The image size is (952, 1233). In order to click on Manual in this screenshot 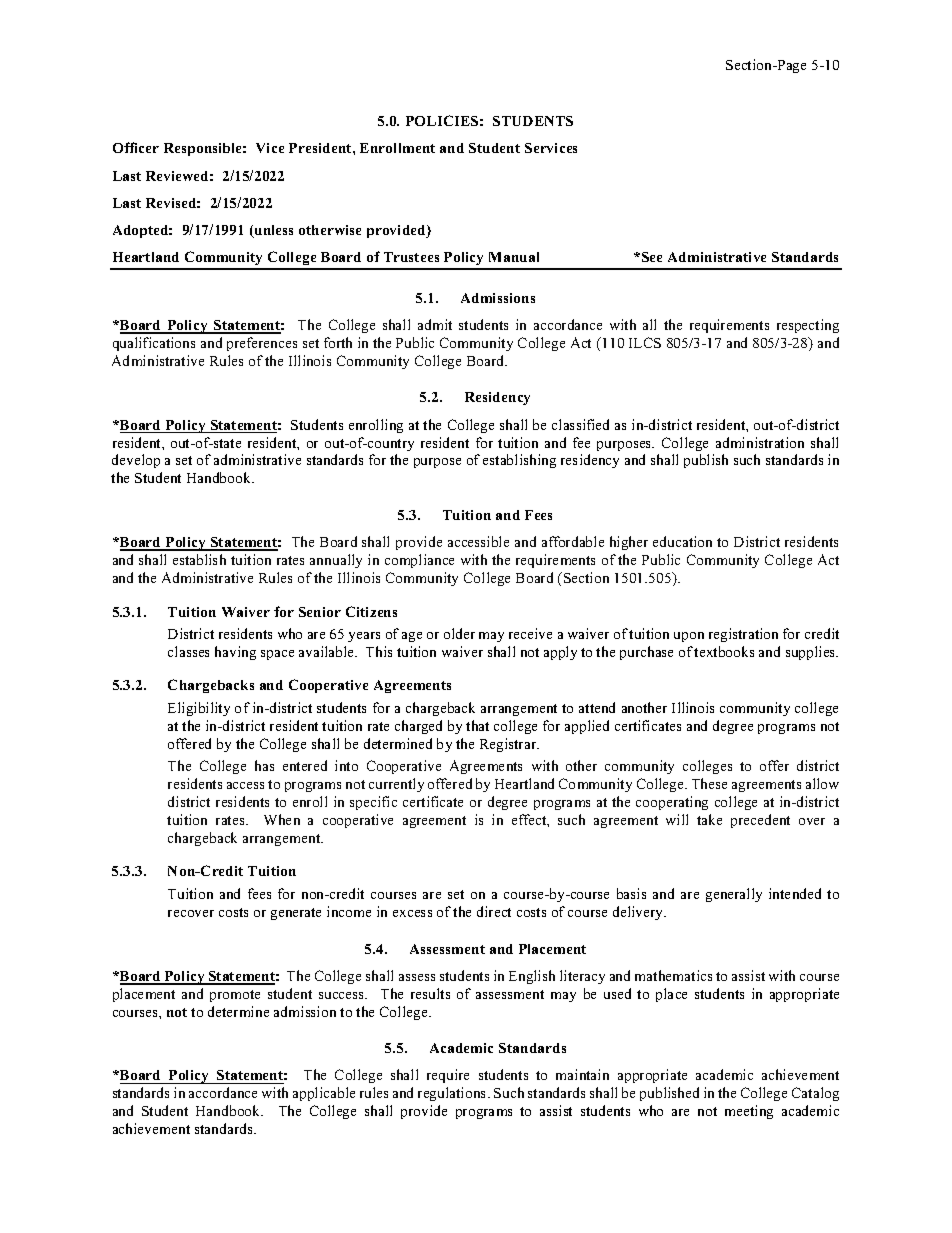, I will do `click(514, 257)`.
